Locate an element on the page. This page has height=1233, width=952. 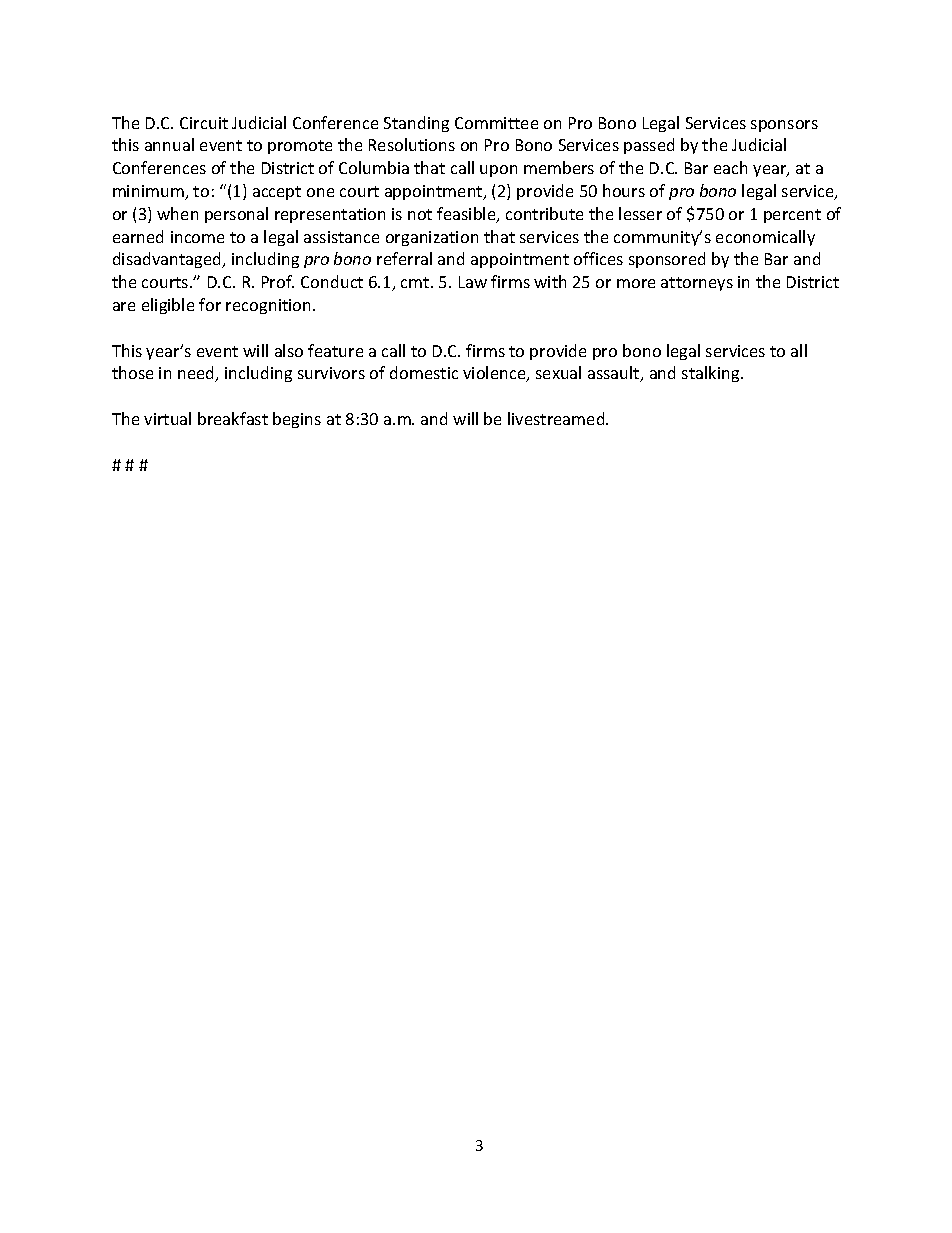
for is located at coordinates (210, 304).
